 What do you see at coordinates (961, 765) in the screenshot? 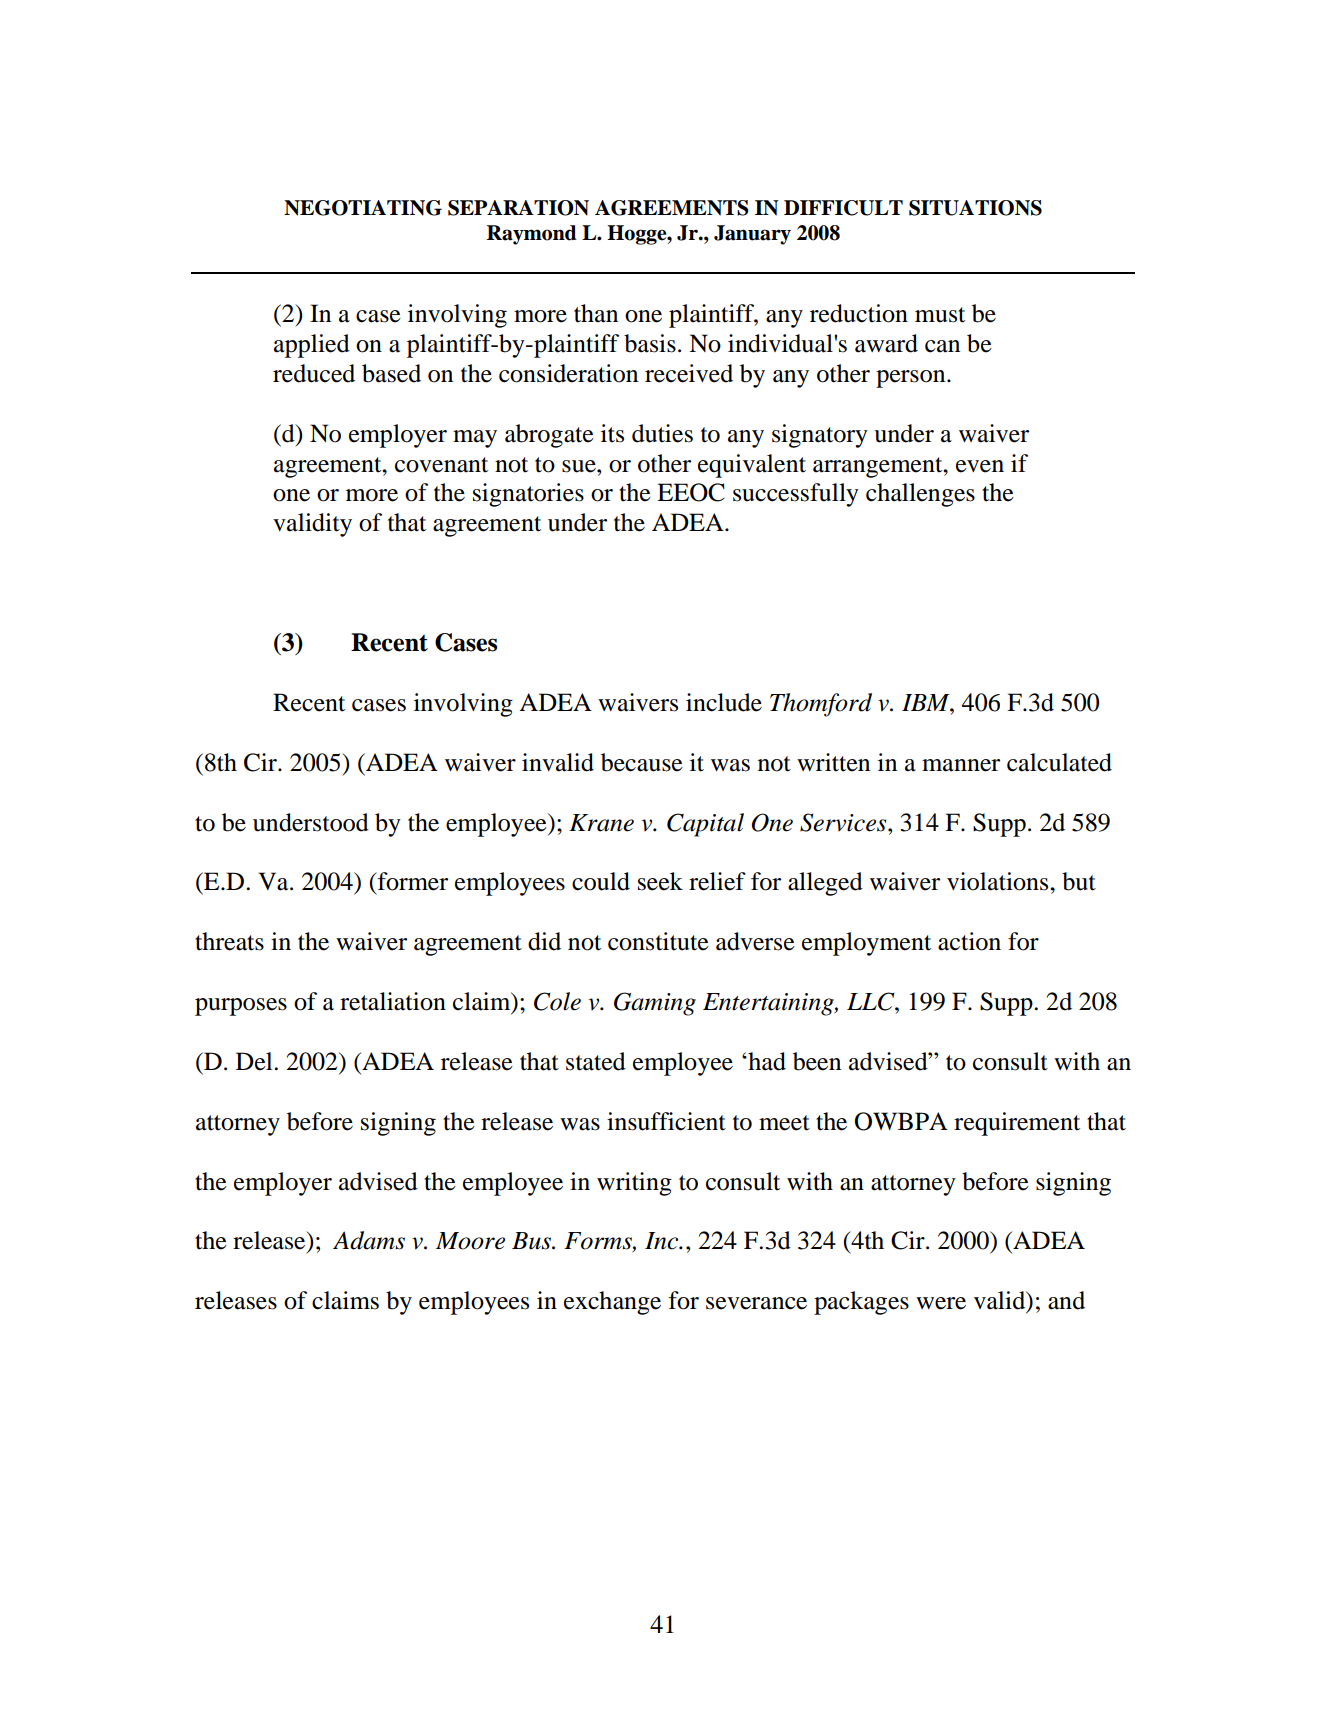
I see `manner` at bounding box center [961, 765].
